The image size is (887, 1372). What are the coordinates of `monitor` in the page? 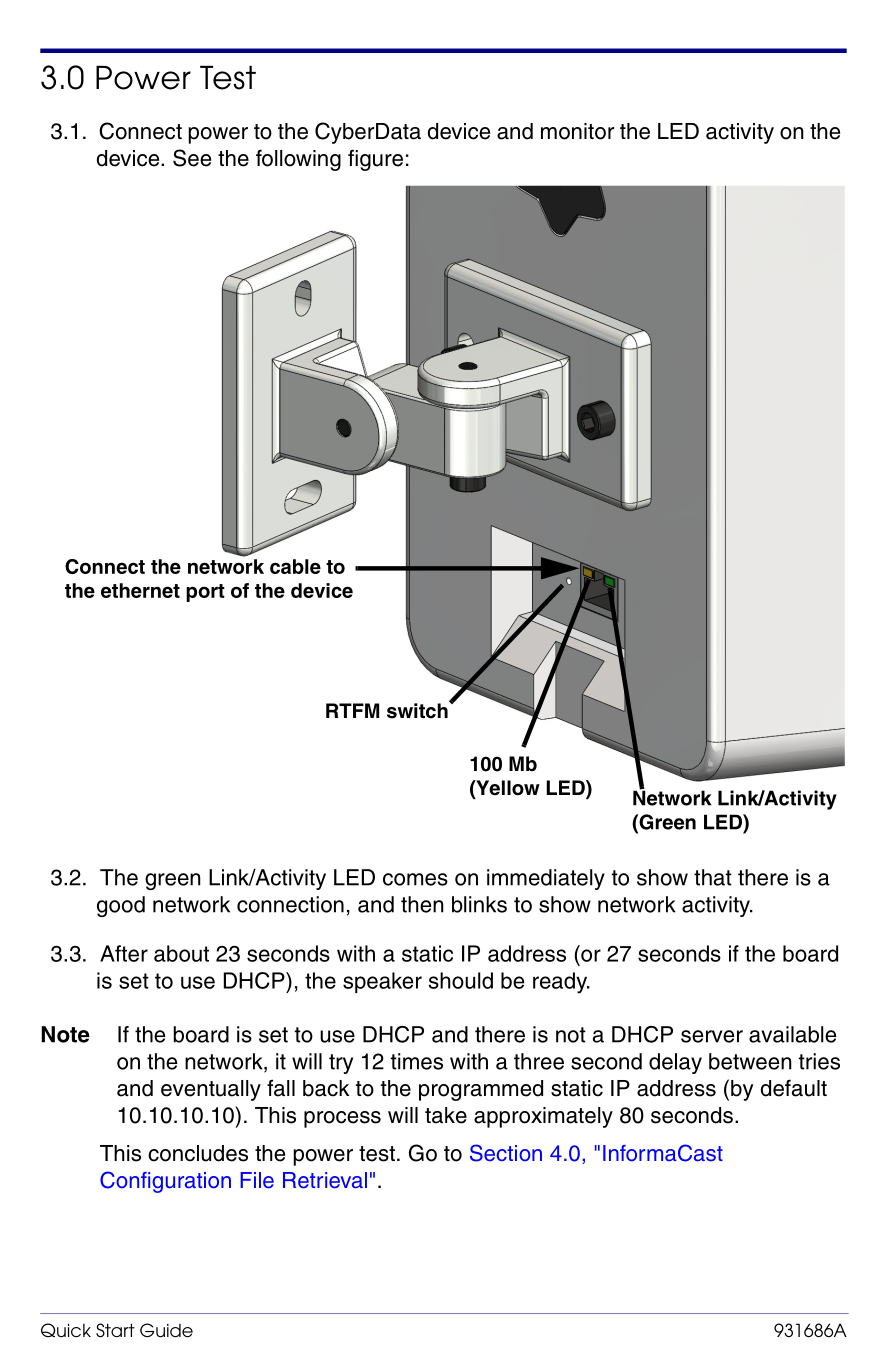 It's located at (577, 131).
